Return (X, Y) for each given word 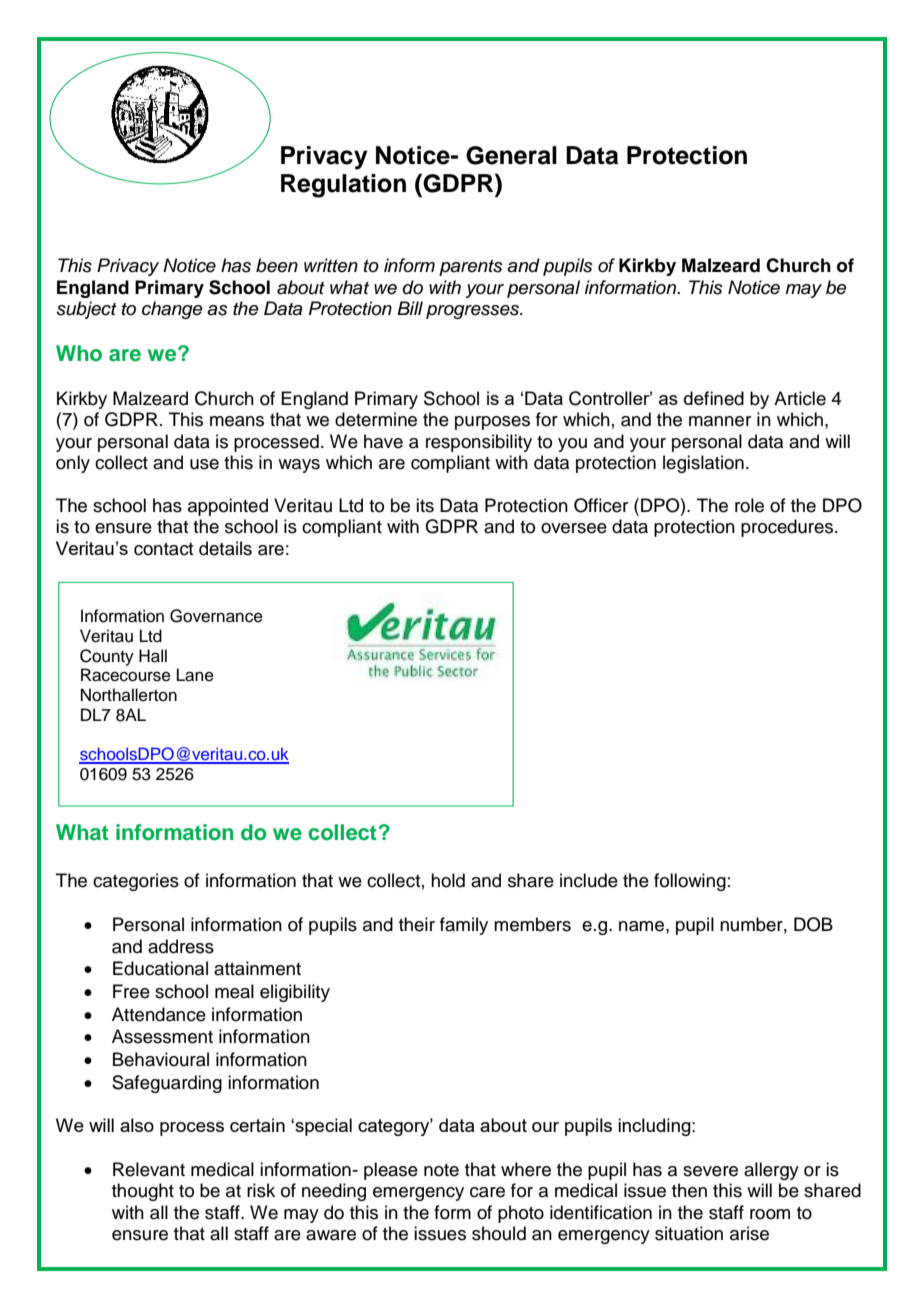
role (749, 505)
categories (136, 882)
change (172, 310)
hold (448, 880)
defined (714, 398)
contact (163, 549)
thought (143, 1192)
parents (471, 268)
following (690, 882)
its (425, 505)
